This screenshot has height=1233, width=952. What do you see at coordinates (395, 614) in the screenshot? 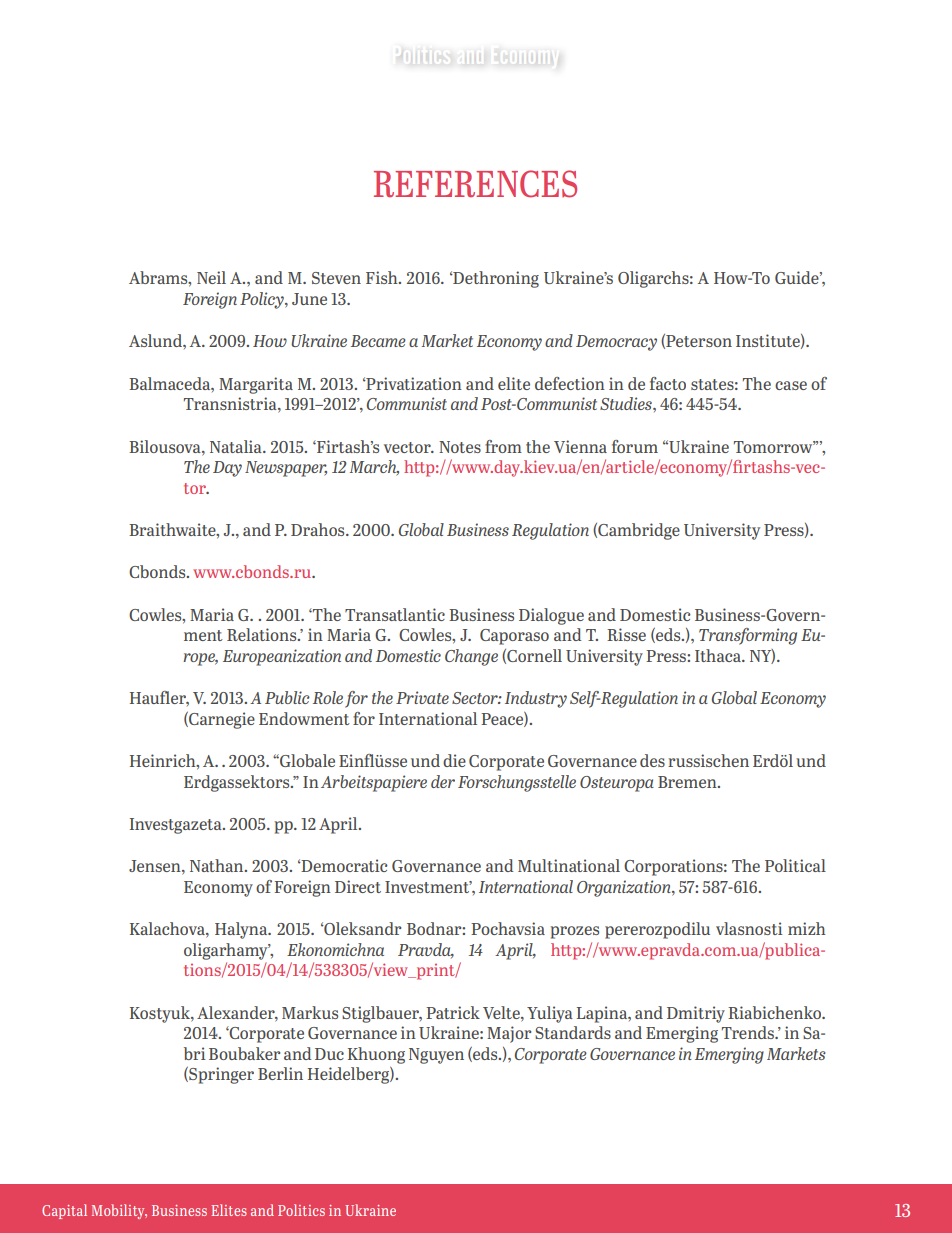
I see `Transatlantic` at bounding box center [395, 614].
